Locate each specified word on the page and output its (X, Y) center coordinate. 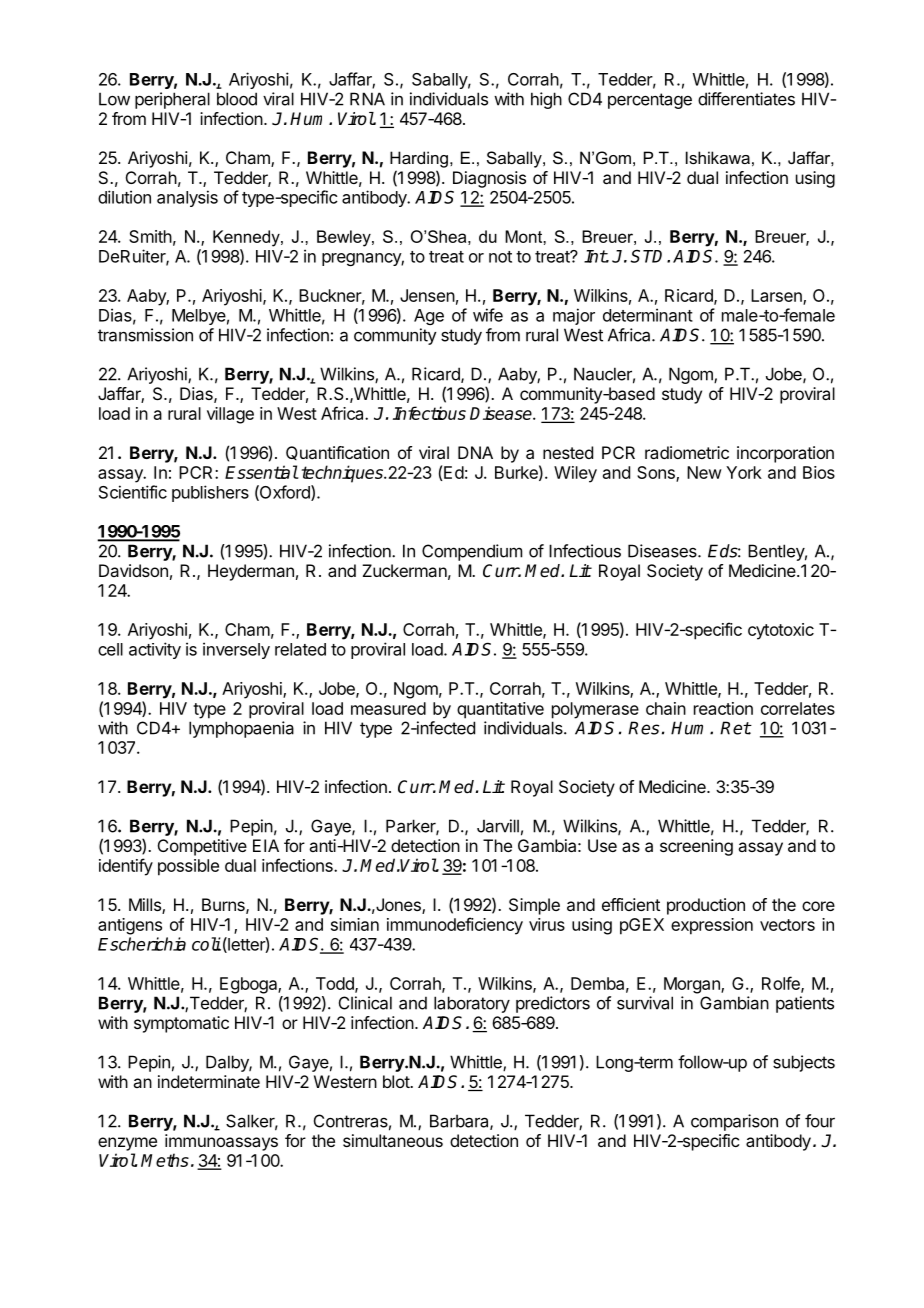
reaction (723, 708)
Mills (146, 906)
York (744, 472)
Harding (419, 159)
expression (712, 926)
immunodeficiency (455, 926)
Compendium (472, 552)
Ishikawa (718, 157)
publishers (210, 493)
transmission (145, 335)
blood (237, 99)
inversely (236, 650)
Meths (165, 1160)
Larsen (777, 296)
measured (388, 708)
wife (488, 315)
